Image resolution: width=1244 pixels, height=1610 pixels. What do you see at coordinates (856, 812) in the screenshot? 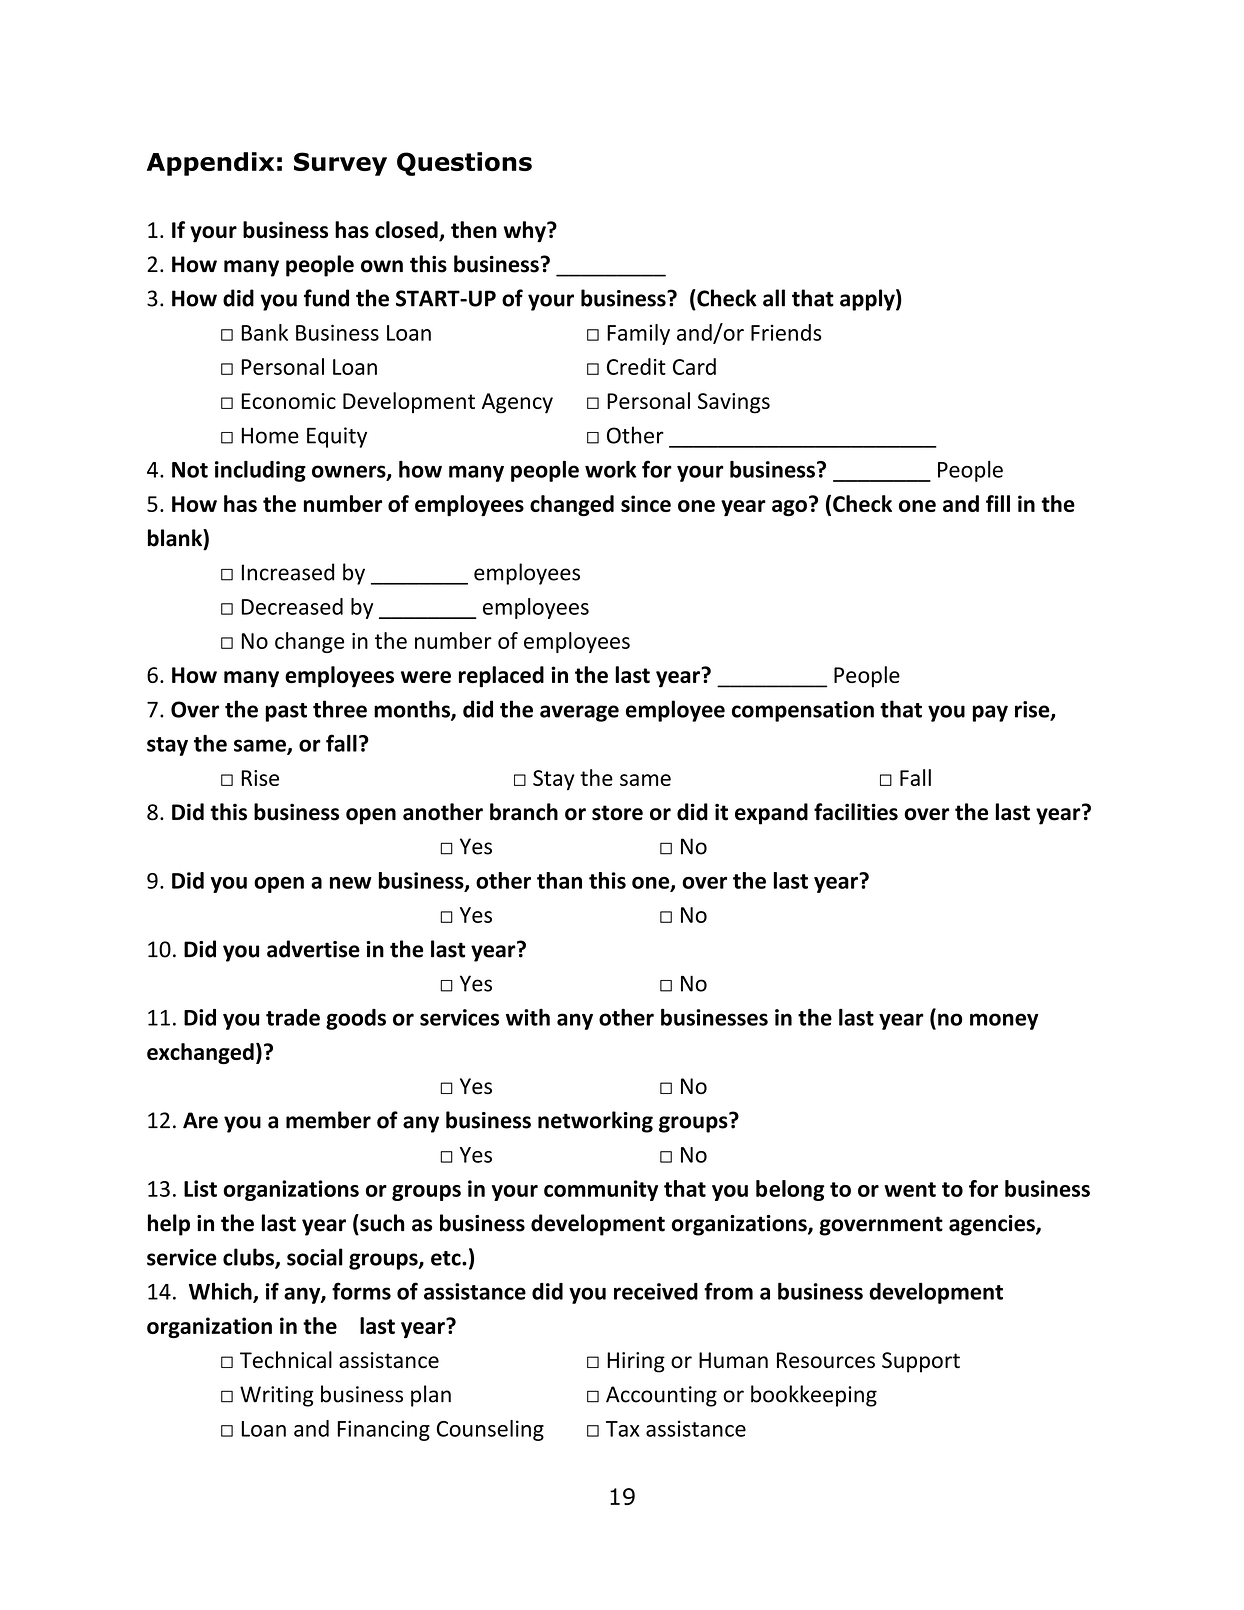
I see `facilities` at bounding box center [856, 812].
